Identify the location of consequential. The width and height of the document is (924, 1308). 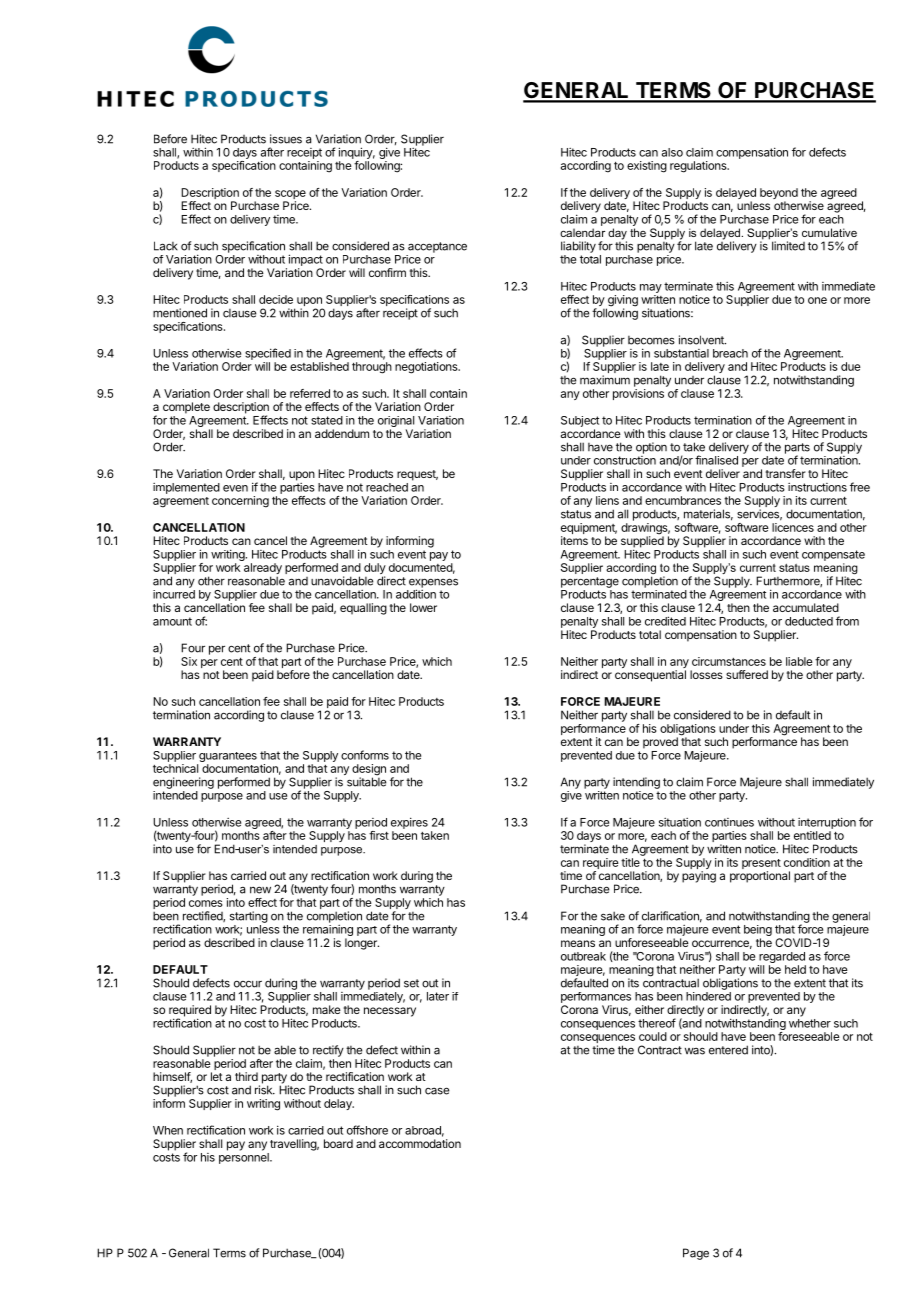
(650, 676).
